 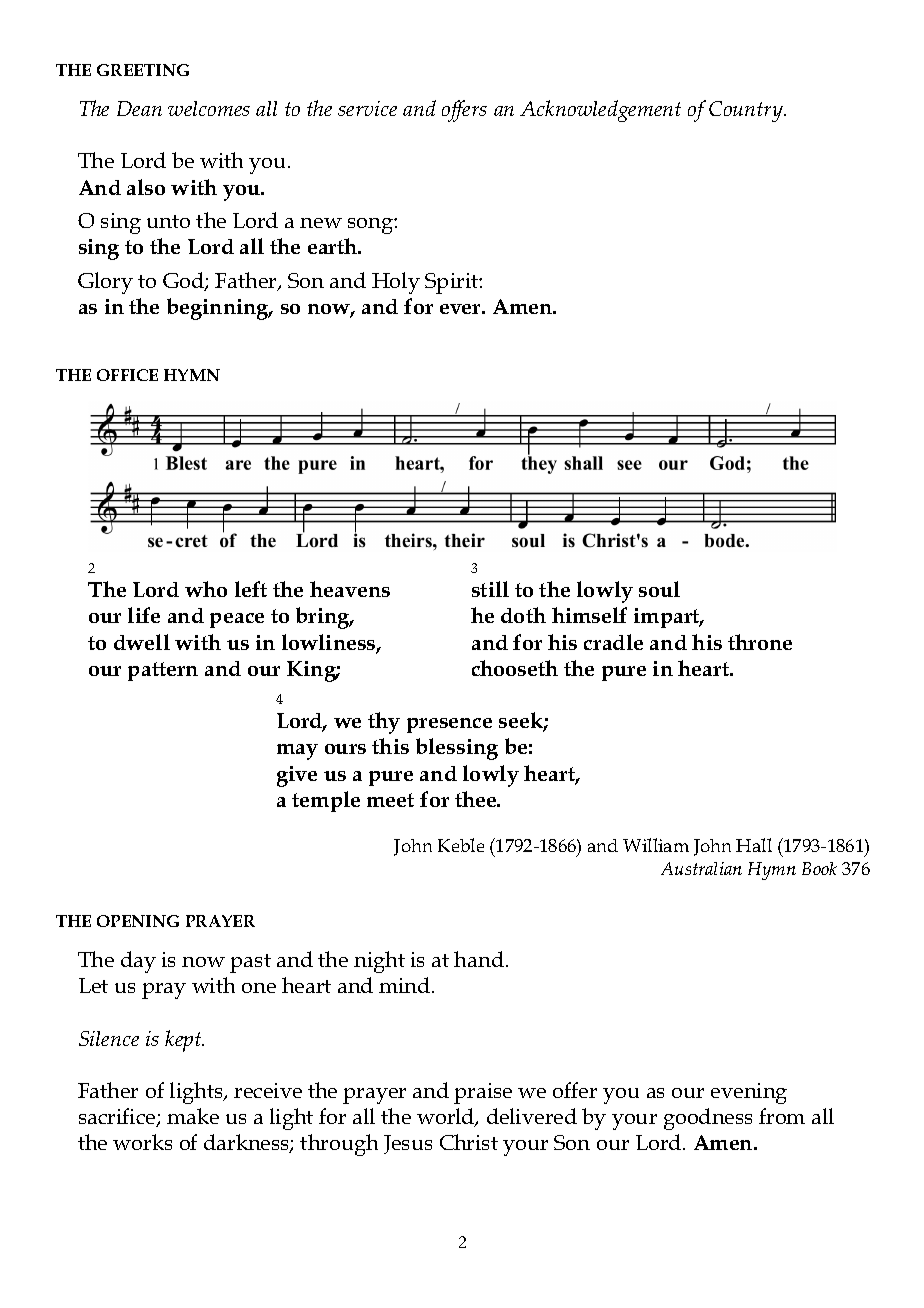 I want to click on world, so click(x=447, y=1117).
